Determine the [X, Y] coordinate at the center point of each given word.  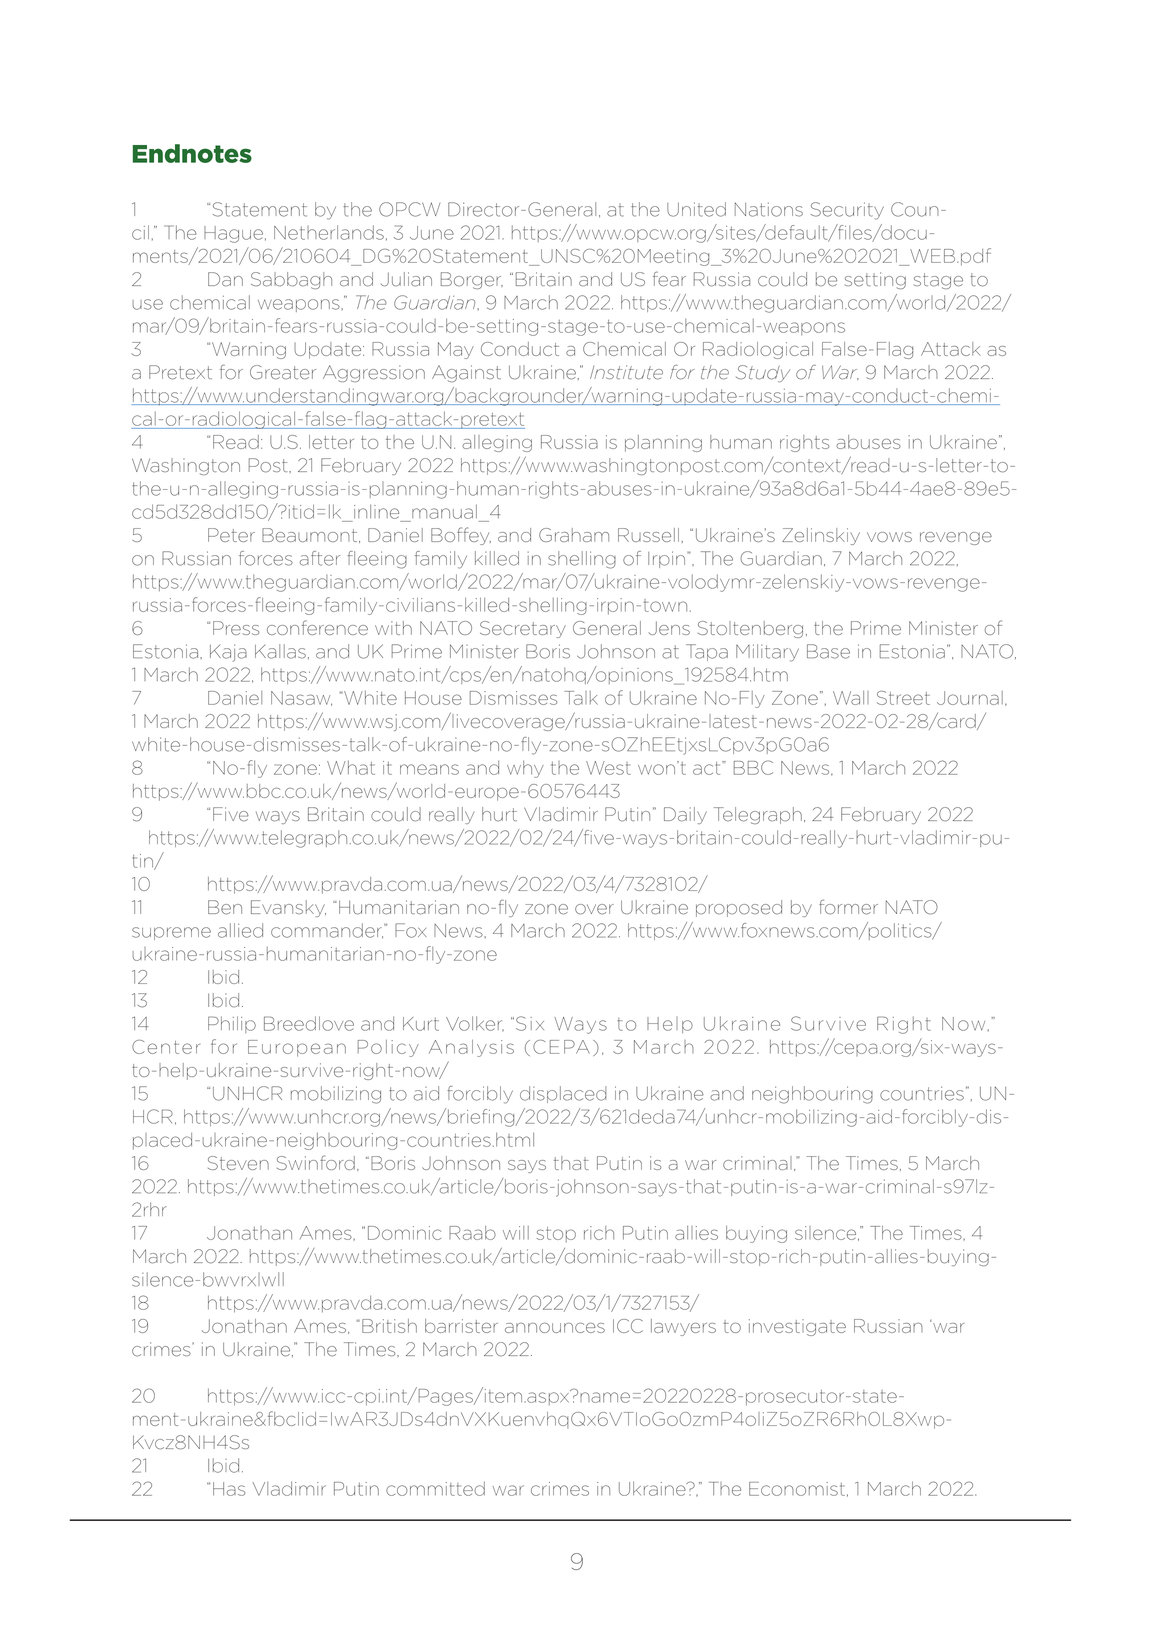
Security [847, 211]
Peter [231, 535]
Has [229, 1489]
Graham [574, 535]
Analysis [471, 1048]
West [608, 768]
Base [828, 651]
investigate [797, 1327]
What [351, 767]
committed [435, 1488]
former [848, 907]
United [696, 209]
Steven [238, 1163]
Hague [233, 234]
